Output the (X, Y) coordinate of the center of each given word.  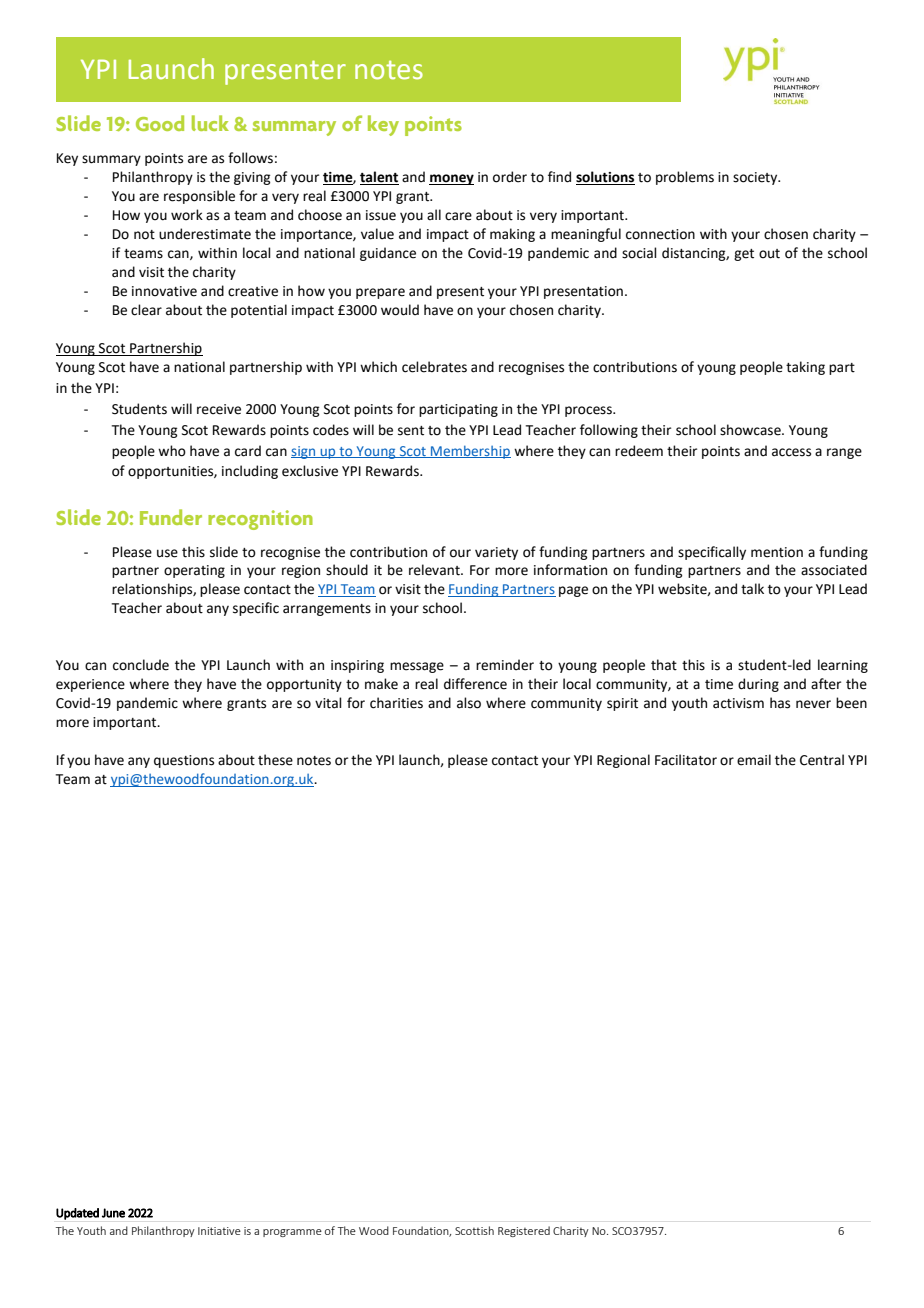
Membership (470, 452)
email (754, 760)
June (113, 1213)
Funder (171, 517)
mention (777, 552)
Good (160, 123)
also (469, 703)
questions (184, 761)
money (451, 179)
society (756, 178)
